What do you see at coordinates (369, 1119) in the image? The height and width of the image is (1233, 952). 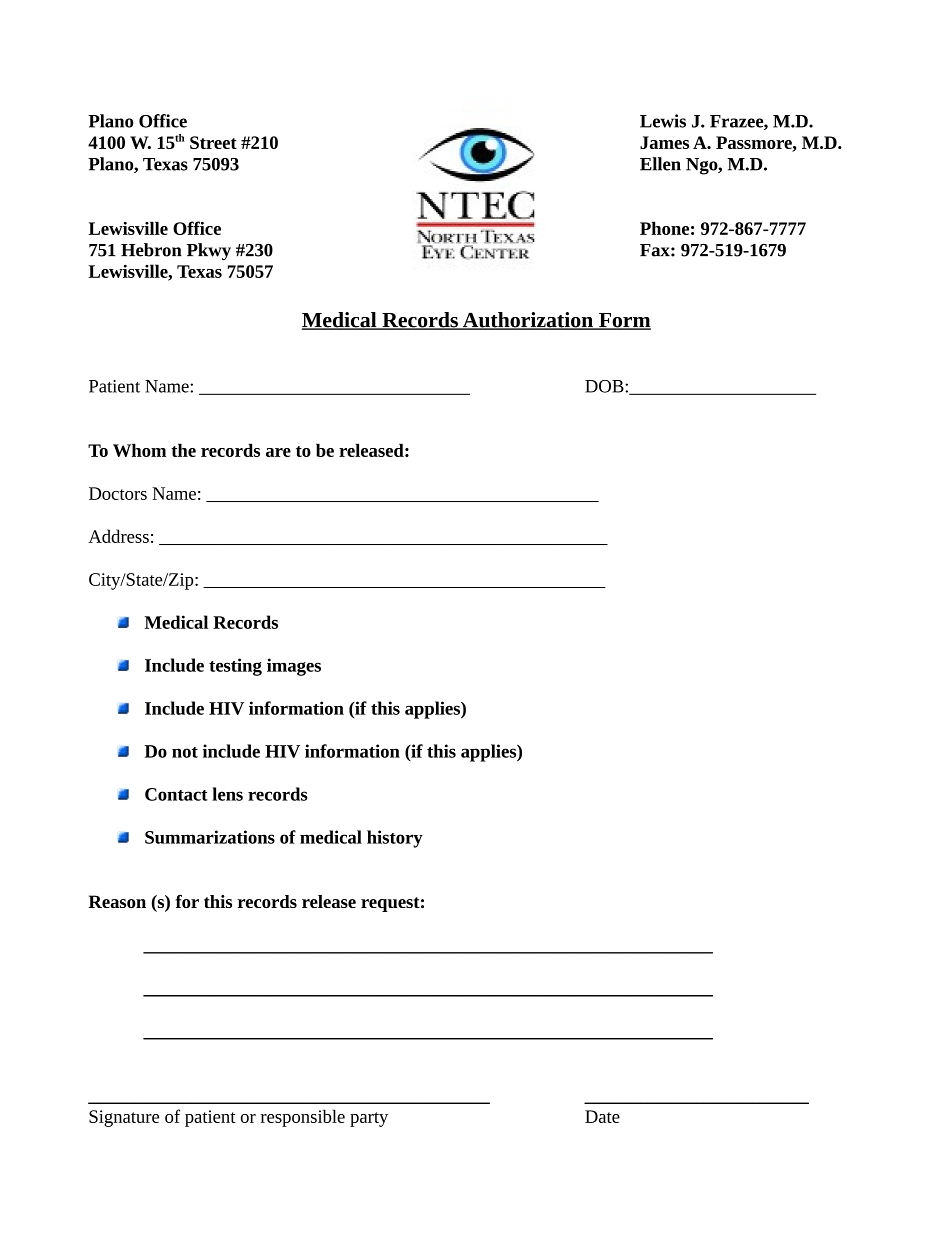 I see `party` at bounding box center [369, 1119].
